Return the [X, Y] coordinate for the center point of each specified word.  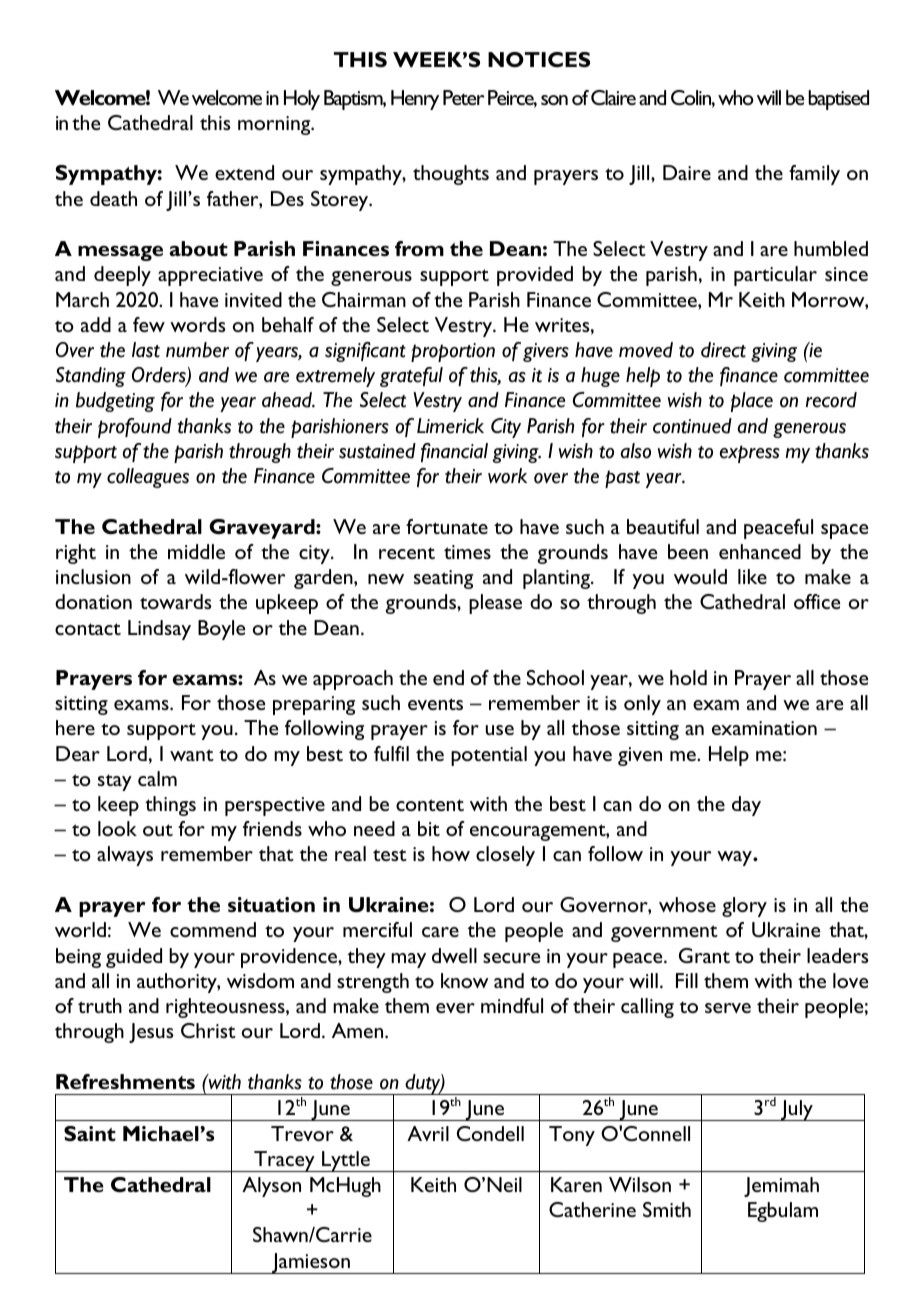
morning [275, 125]
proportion [453, 352]
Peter [463, 97]
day [746, 806]
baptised [838, 100]
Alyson [271, 1187]
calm [157, 778]
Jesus [151, 1033]
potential [489, 756]
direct [723, 350]
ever [455, 1008]
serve [728, 1008]
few [149, 324]
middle [196, 551]
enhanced [760, 551]
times [467, 552]
